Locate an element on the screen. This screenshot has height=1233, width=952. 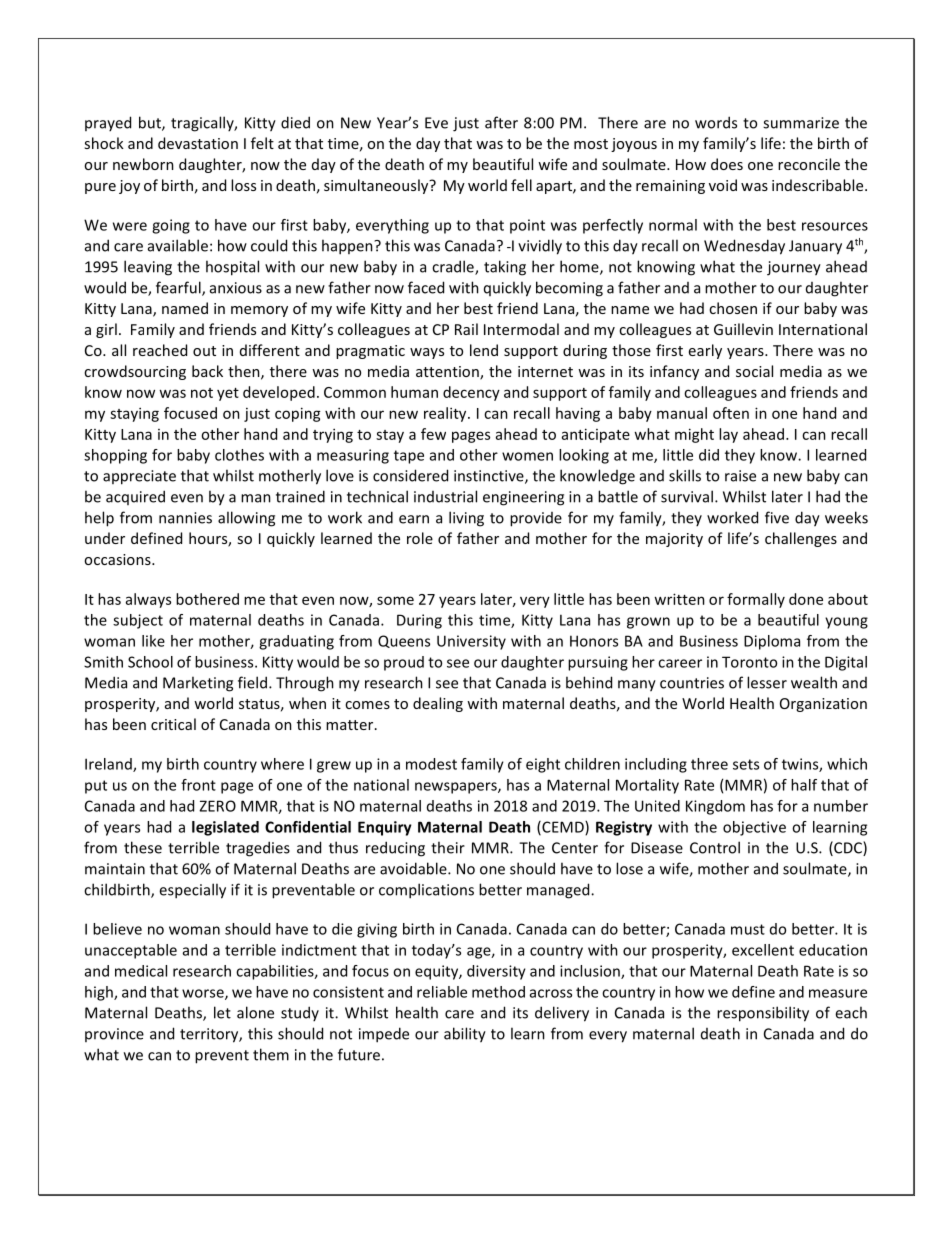
ability is located at coordinates (465, 1035).
